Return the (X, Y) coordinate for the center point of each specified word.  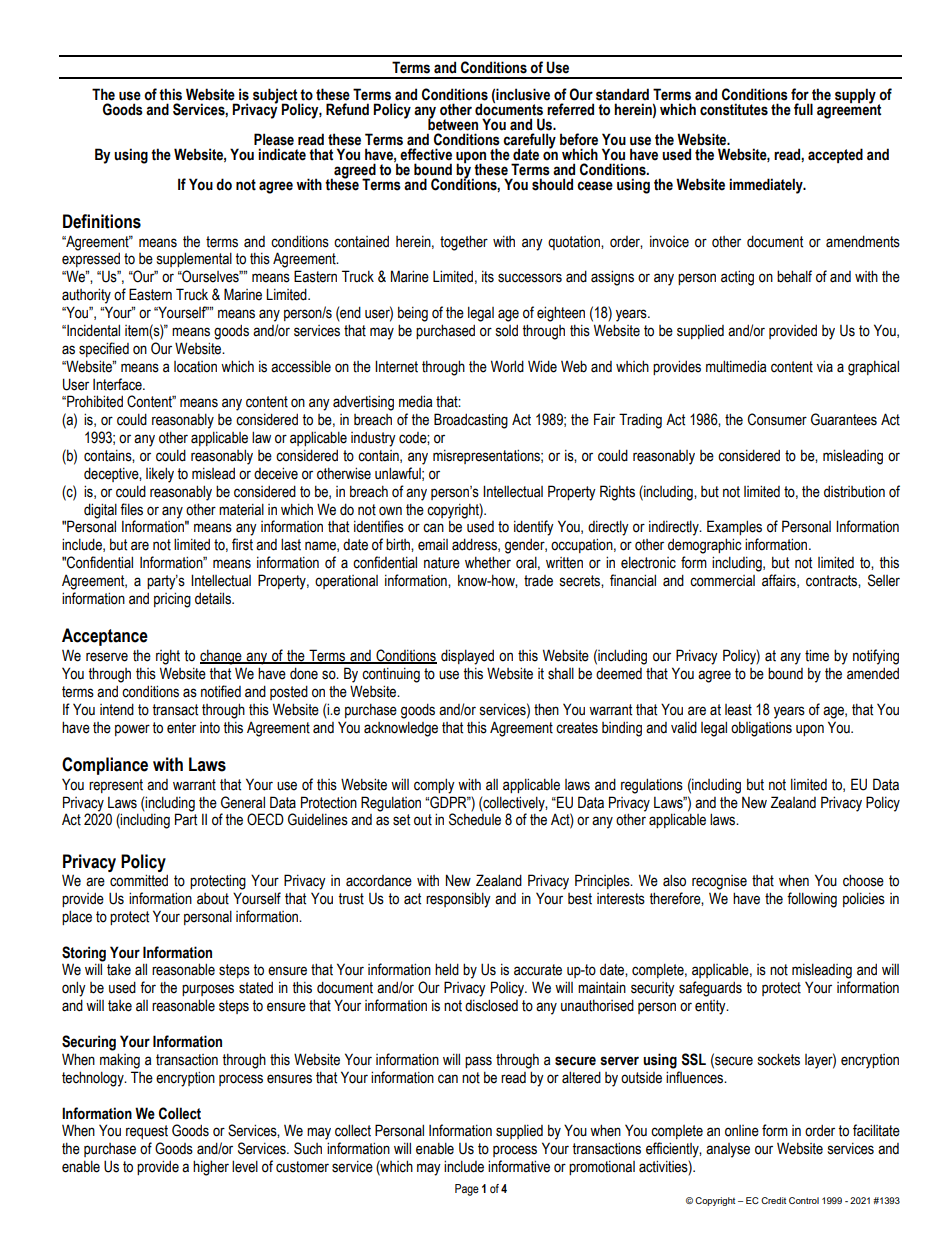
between (453, 123)
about (213, 899)
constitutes (734, 109)
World (507, 366)
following (812, 900)
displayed (467, 657)
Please (274, 139)
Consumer (777, 419)
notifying (876, 657)
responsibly (458, 900)
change (222, 657)
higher (211, 1168)
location (195, 367)
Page (467, 1190)
